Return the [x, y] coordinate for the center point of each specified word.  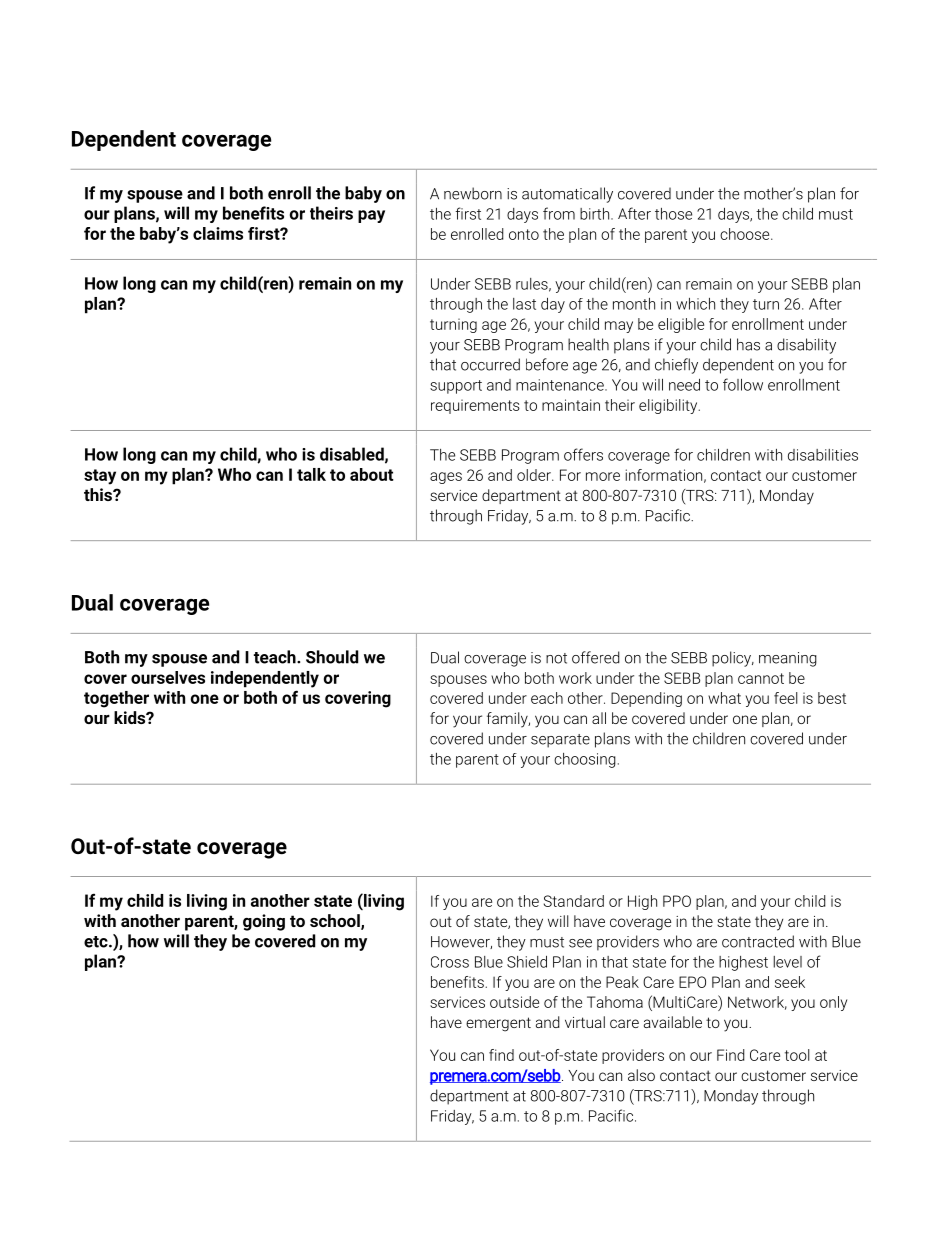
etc [97, 942]
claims [218, 233]
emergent [498, 1024]
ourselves [168, 677]
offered [596, 657]
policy [733, 659]
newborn [473, 193]
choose [746, 234]
